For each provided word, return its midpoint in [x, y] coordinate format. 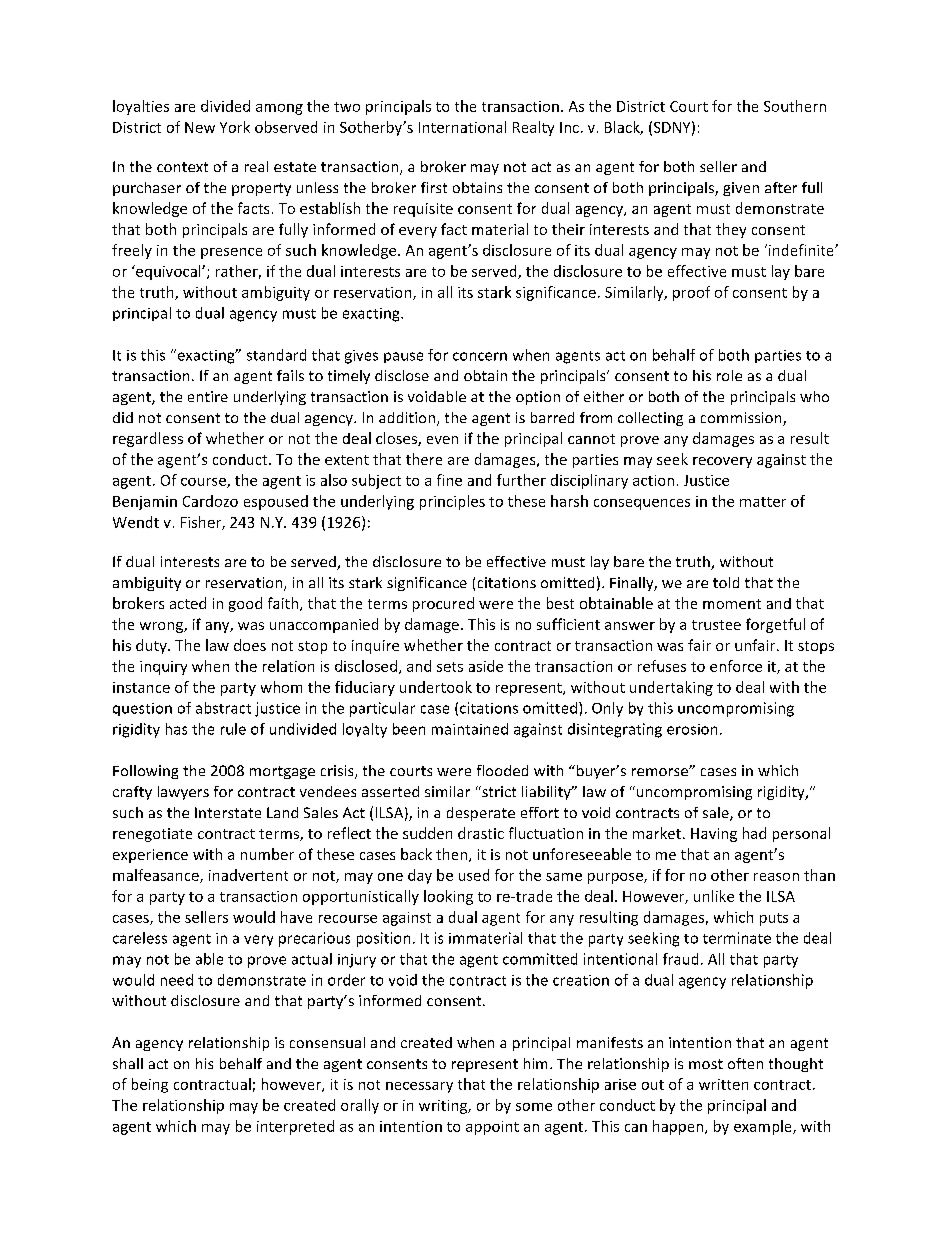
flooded [502, 770]
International [462, 127]
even [442, 440]
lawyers [183, 793]
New [200, 127]
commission [742, 419]
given [741, 189]
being [150, 1085]
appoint [492, 1128]
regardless [148, 439]
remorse [661, 772]
